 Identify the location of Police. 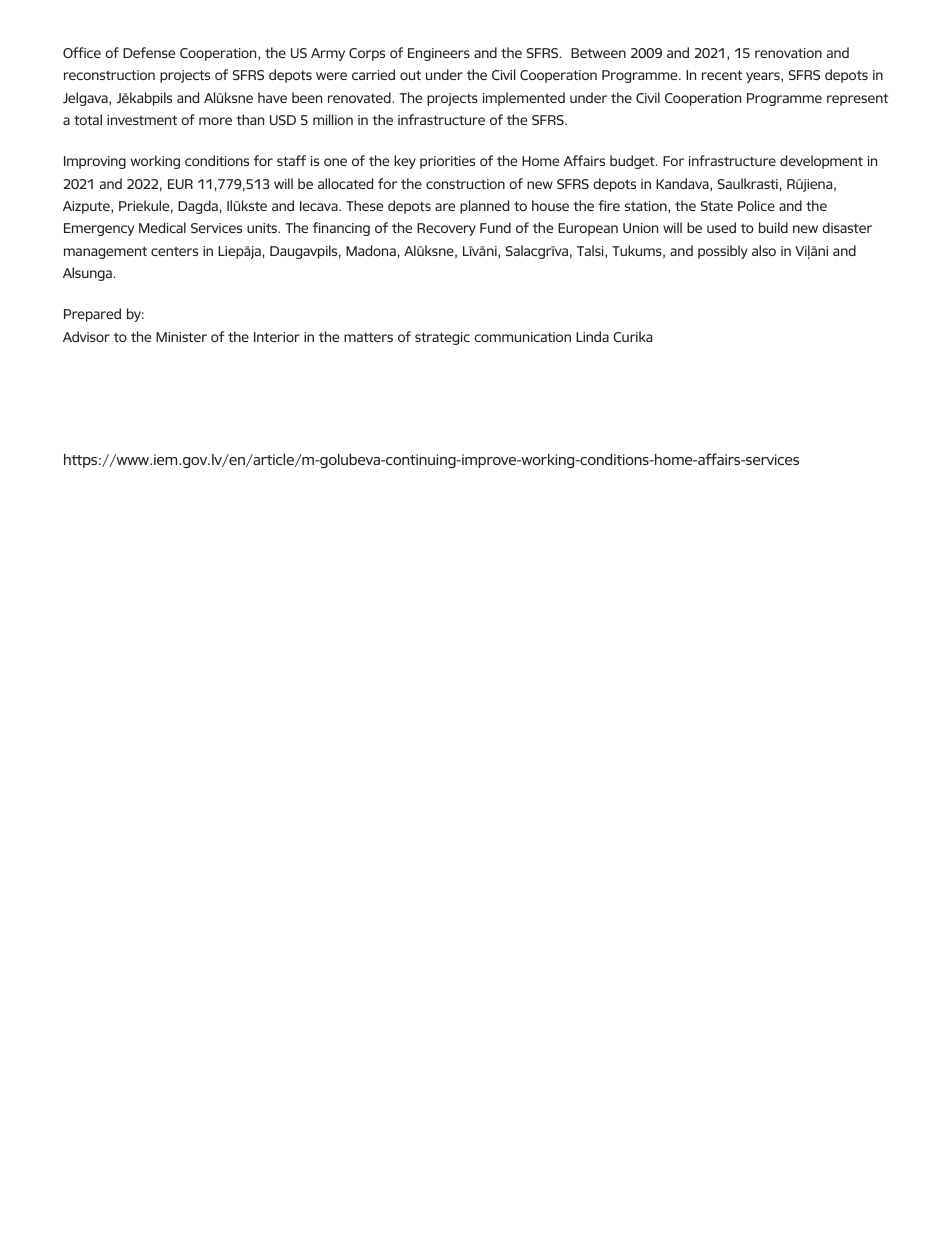
(756, 205).
